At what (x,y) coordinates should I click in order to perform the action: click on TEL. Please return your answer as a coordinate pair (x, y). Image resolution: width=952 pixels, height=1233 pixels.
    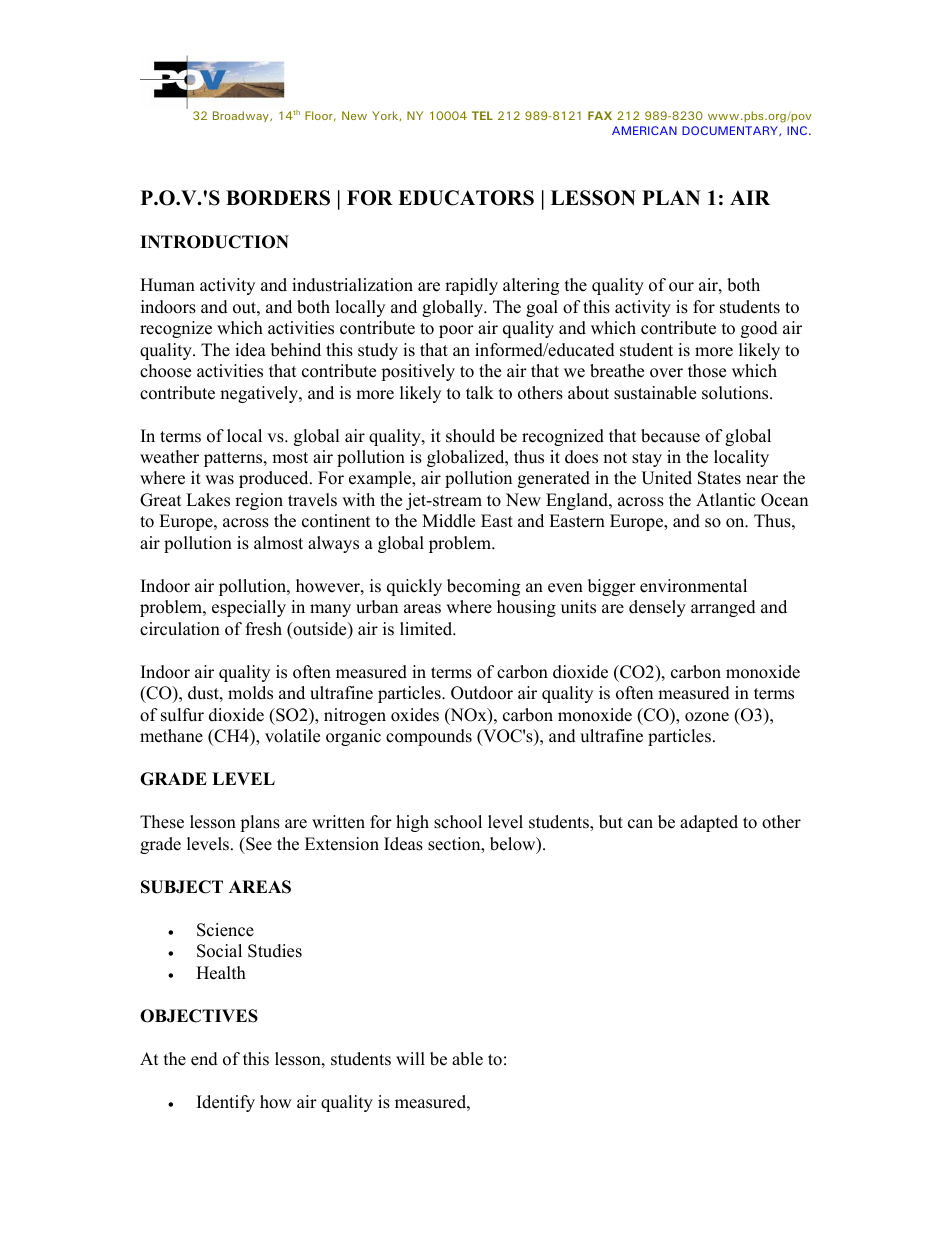
    Looking at the image, I should click on (482, 115).
